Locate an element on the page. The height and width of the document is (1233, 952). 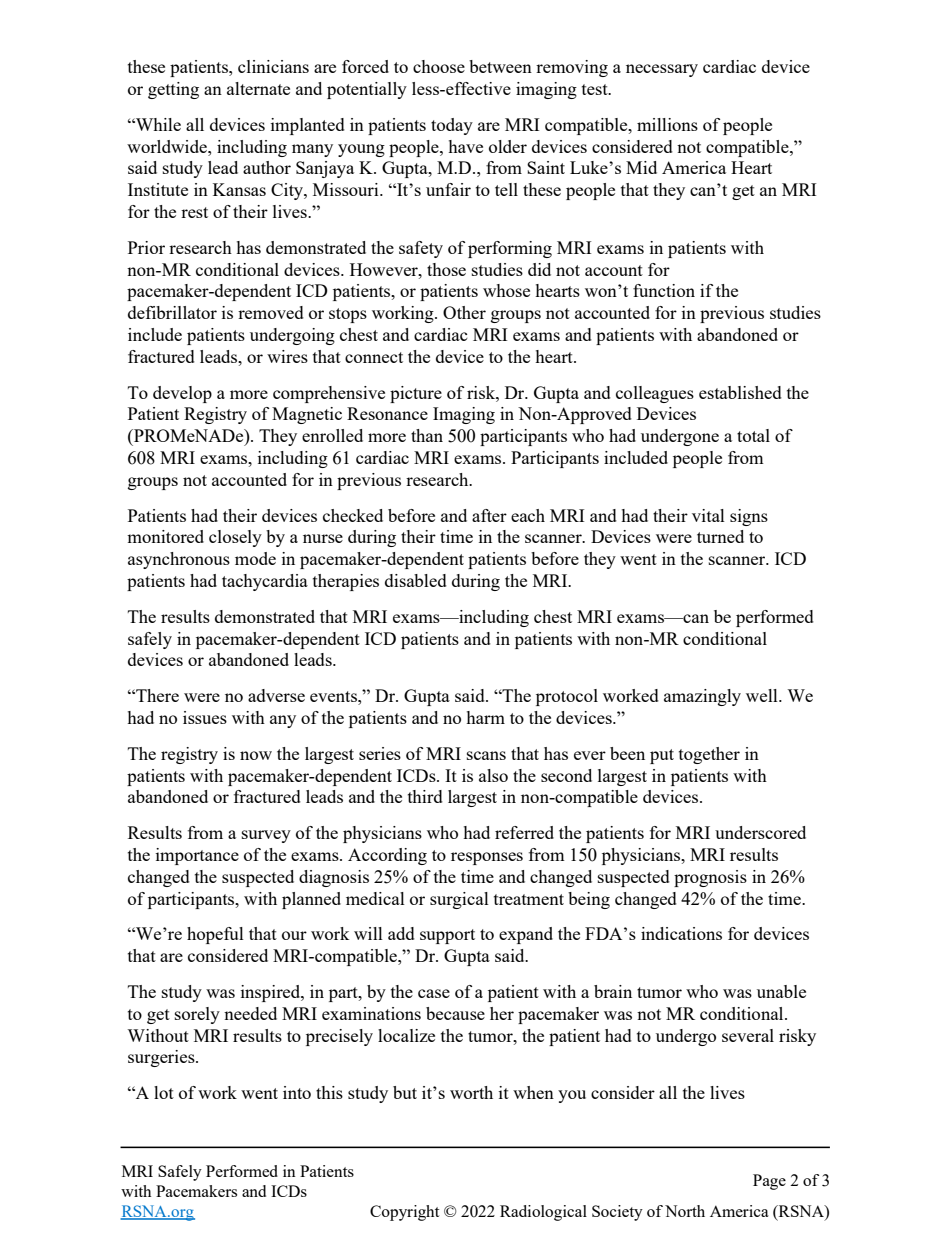
disabled is located at coordinates (416, 580).
